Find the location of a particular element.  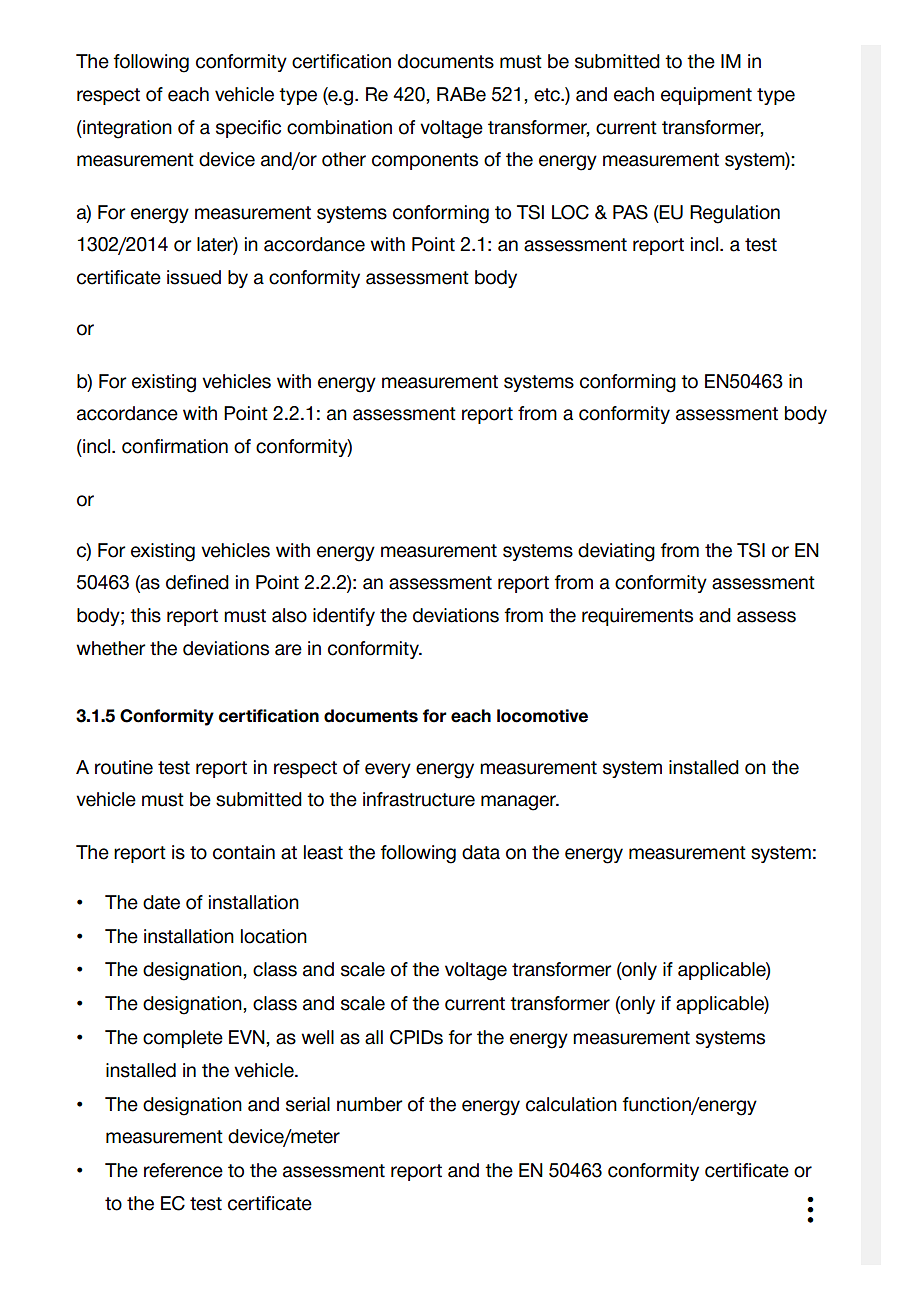

components is located at coordinates (425, 161).
